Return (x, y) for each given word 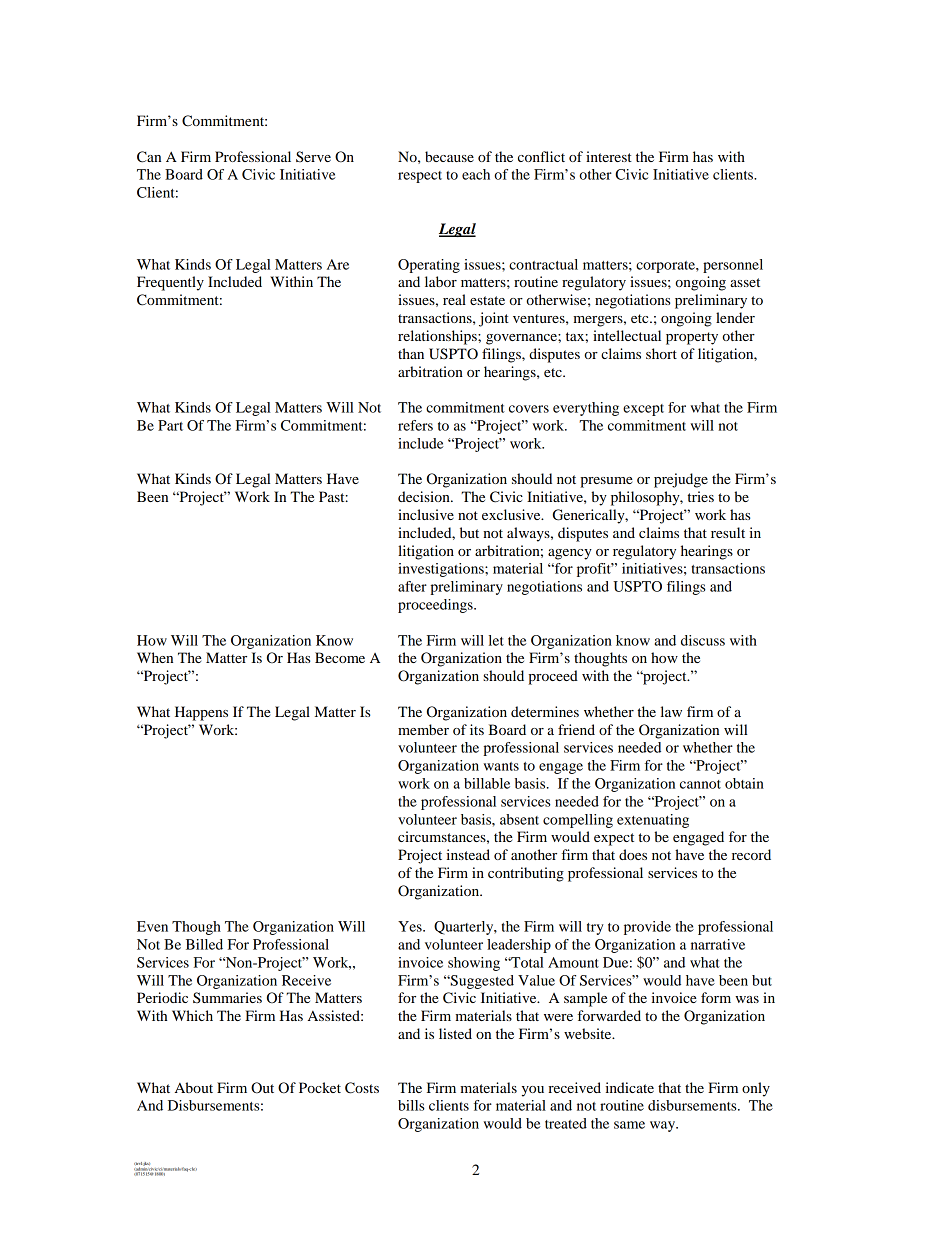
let (496, 640)
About (194, 1087)
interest (609, 156)
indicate (629, 1087)
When (155, 657)
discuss (703, 640)
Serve (313, 156)
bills (411, 1105)
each (476, 174)
